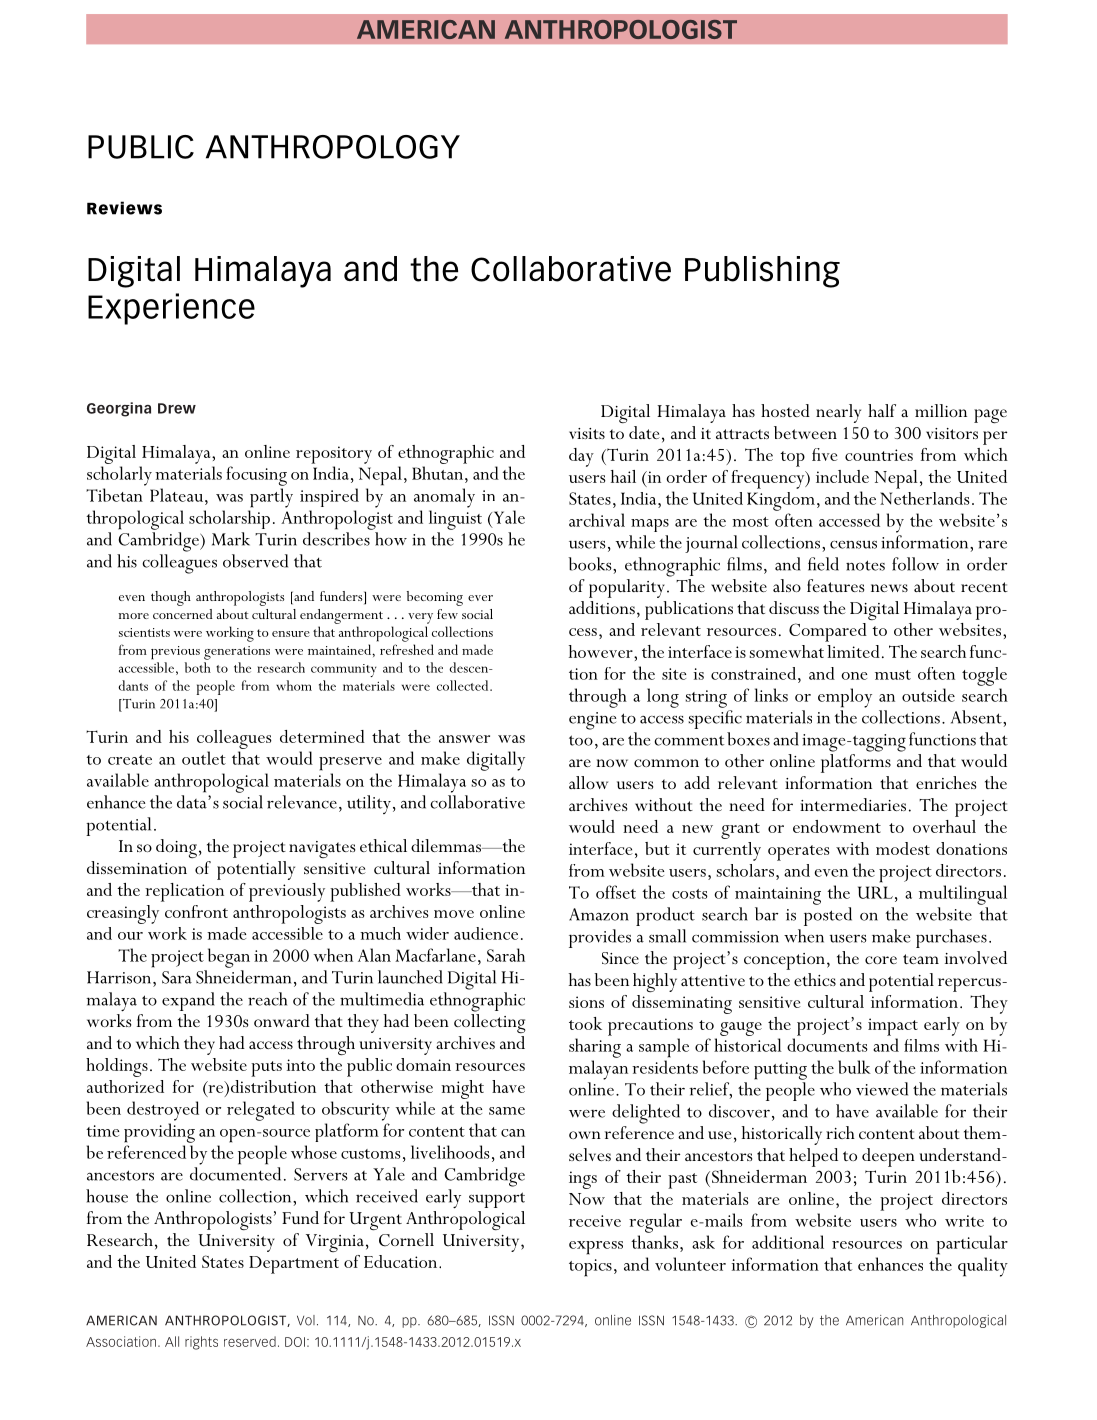  I want to click on Reviews, so click(124, 208).
